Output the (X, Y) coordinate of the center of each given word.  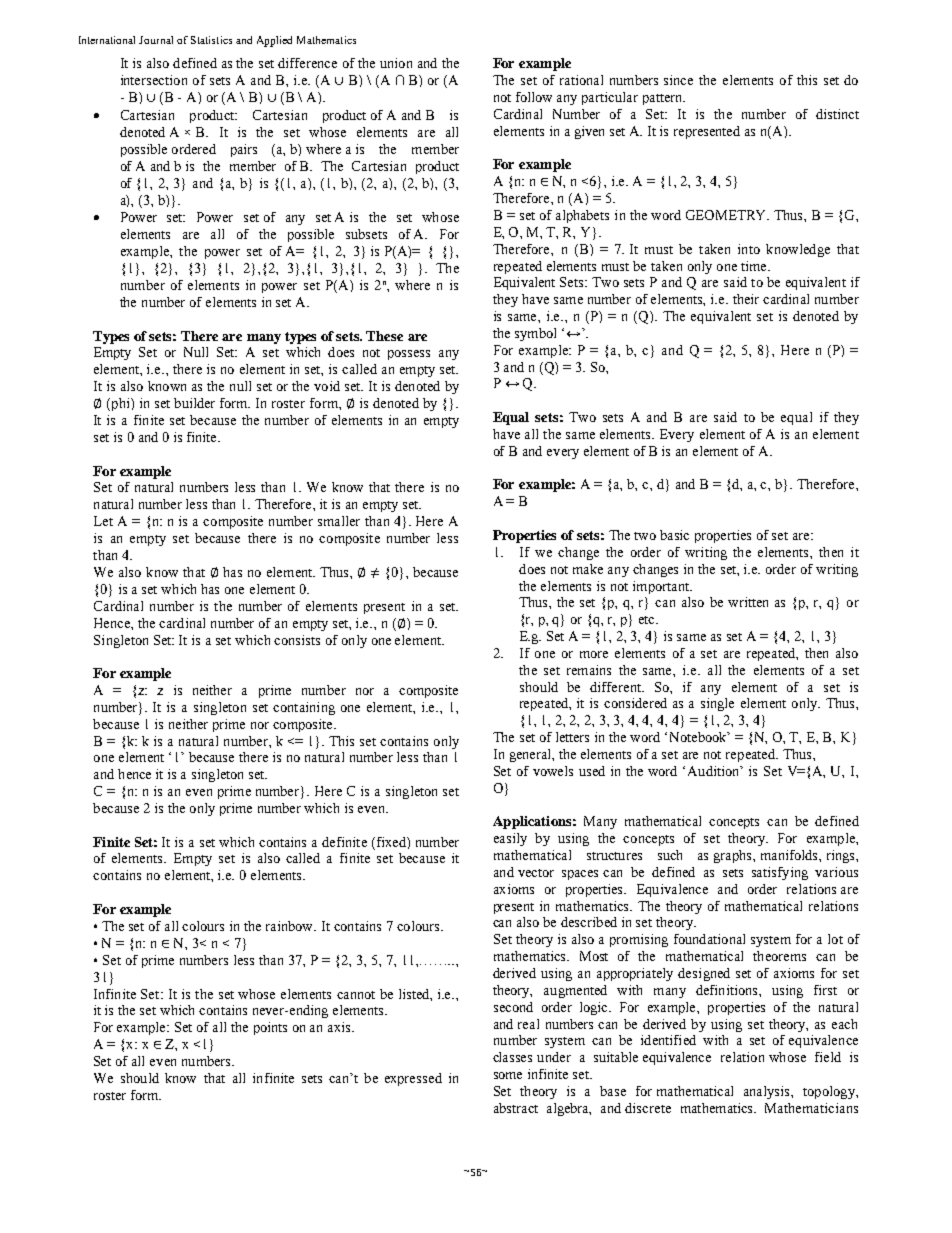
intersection (154, 80)
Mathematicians (811, 1108)
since (678, 80)
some (508, 1075)
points (270, 1028)
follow (534, 97)
